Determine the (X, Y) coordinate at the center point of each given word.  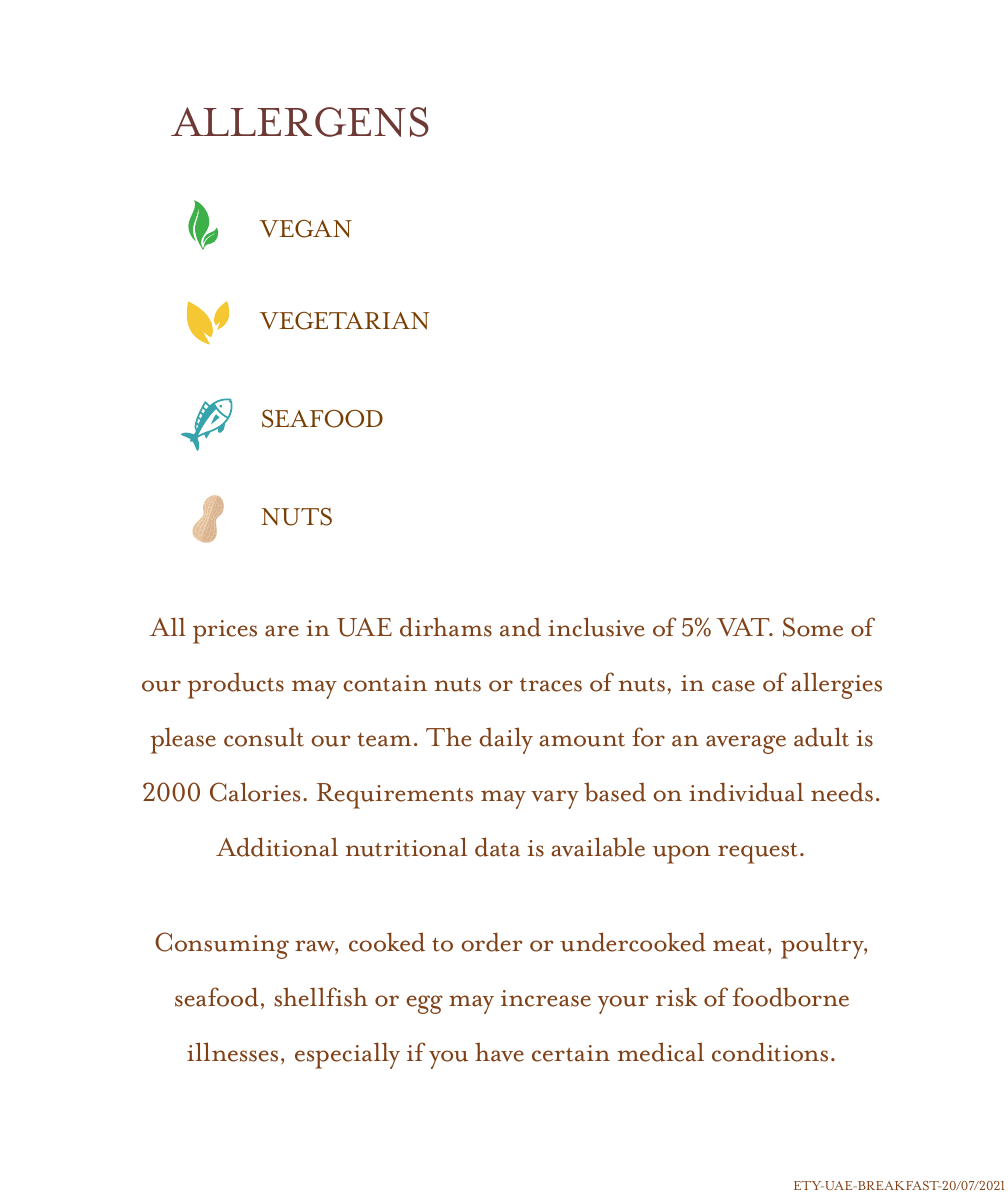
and (520, 627)
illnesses (232, 1052)
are (282, 631)
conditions (770, 1052)
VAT (744, 627)
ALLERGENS (300, 122)
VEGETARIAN (344, 321)
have (499, 1052)
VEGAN (305, 229)
